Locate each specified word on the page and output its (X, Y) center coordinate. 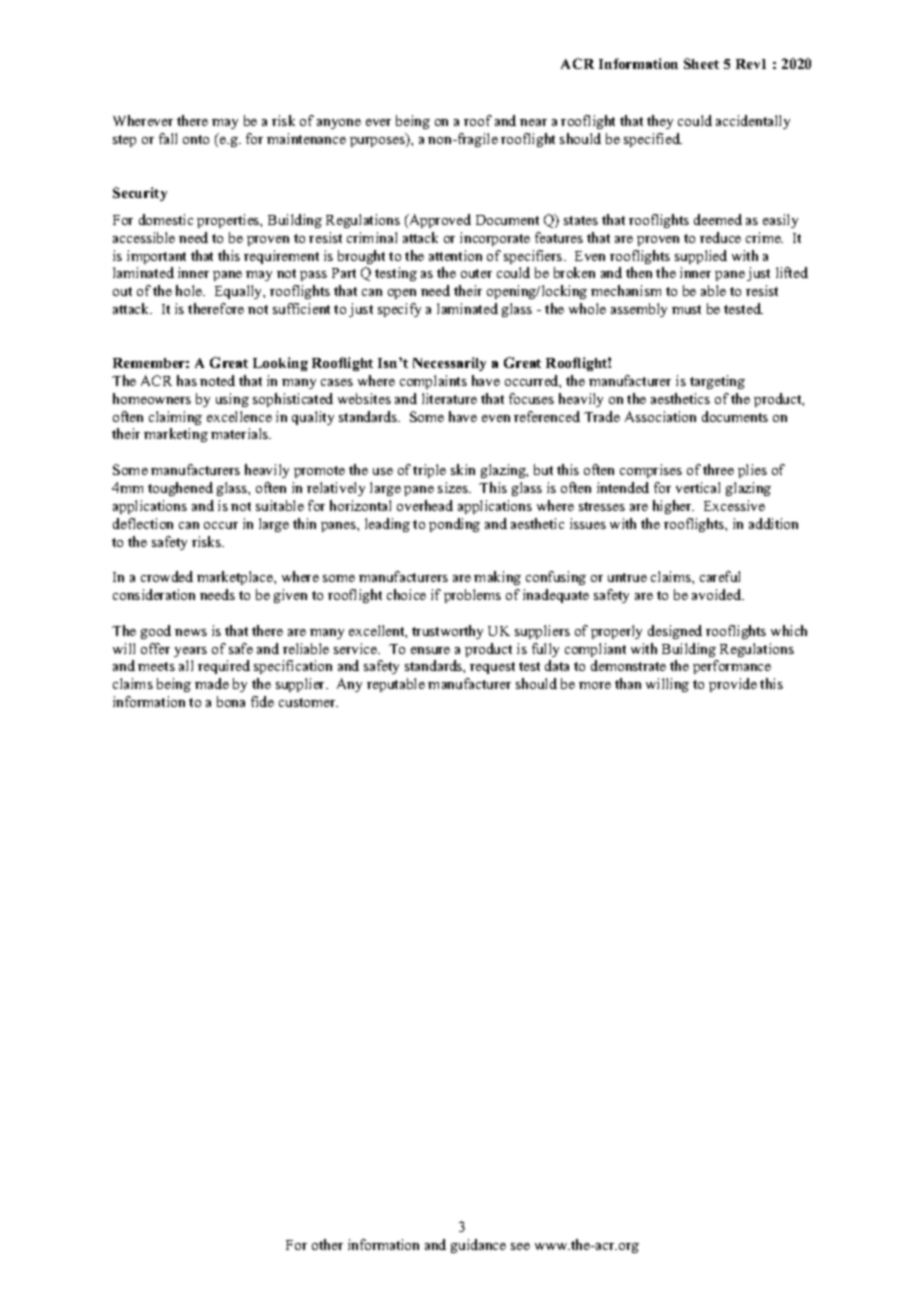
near (533, 122)
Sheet (701, 63)
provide (733, 685)
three (718, 469)
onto (196, 139)
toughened (180, 489)
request (492, 668)
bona (231, 701)
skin (463, 469)
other (327, 1244)
